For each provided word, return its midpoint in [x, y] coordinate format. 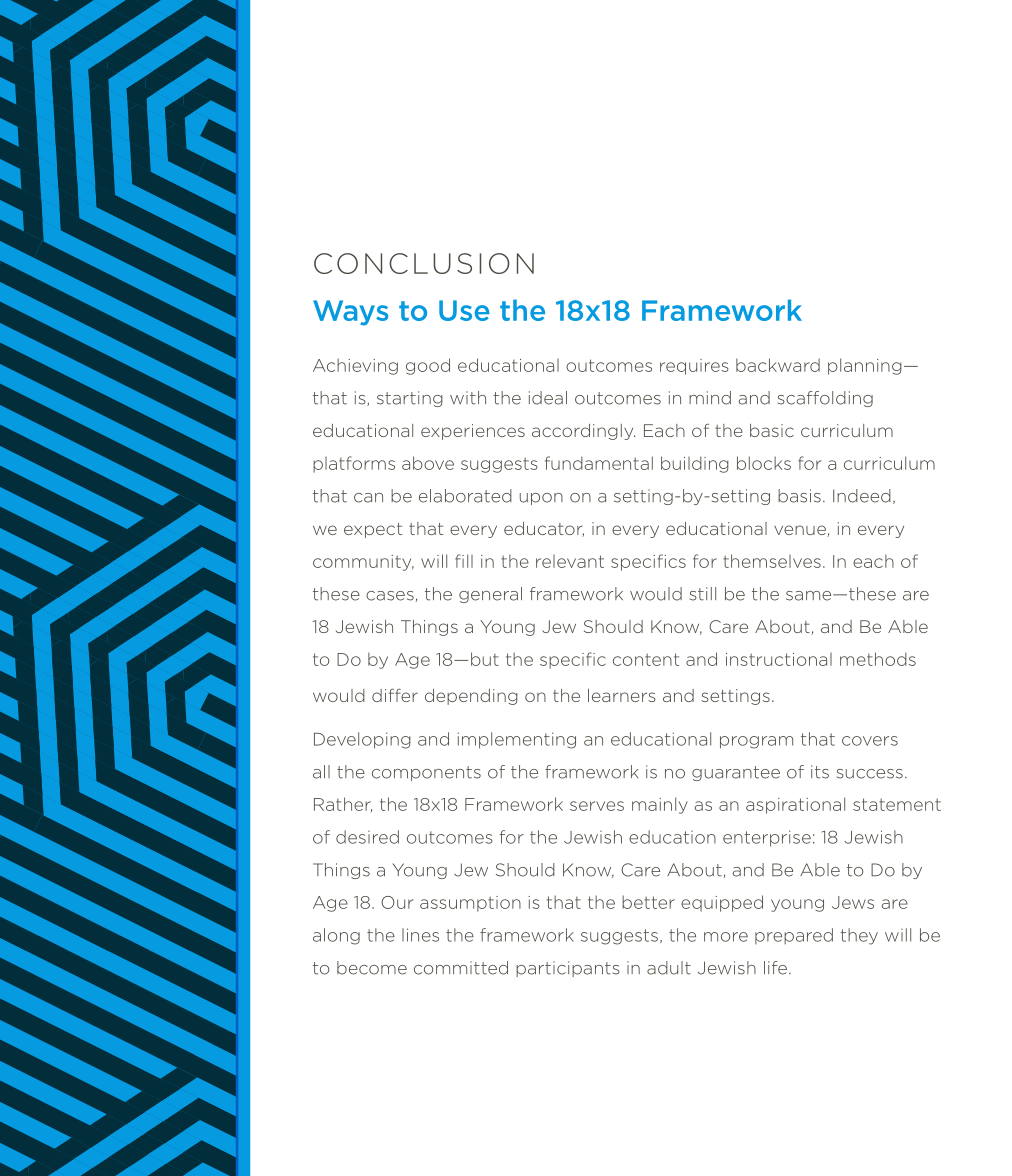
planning [865, 366]
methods [878, 659]
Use [464, 310]
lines [420, 935]
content [646, 659]
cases [390, 596]
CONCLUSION [424, 263]
